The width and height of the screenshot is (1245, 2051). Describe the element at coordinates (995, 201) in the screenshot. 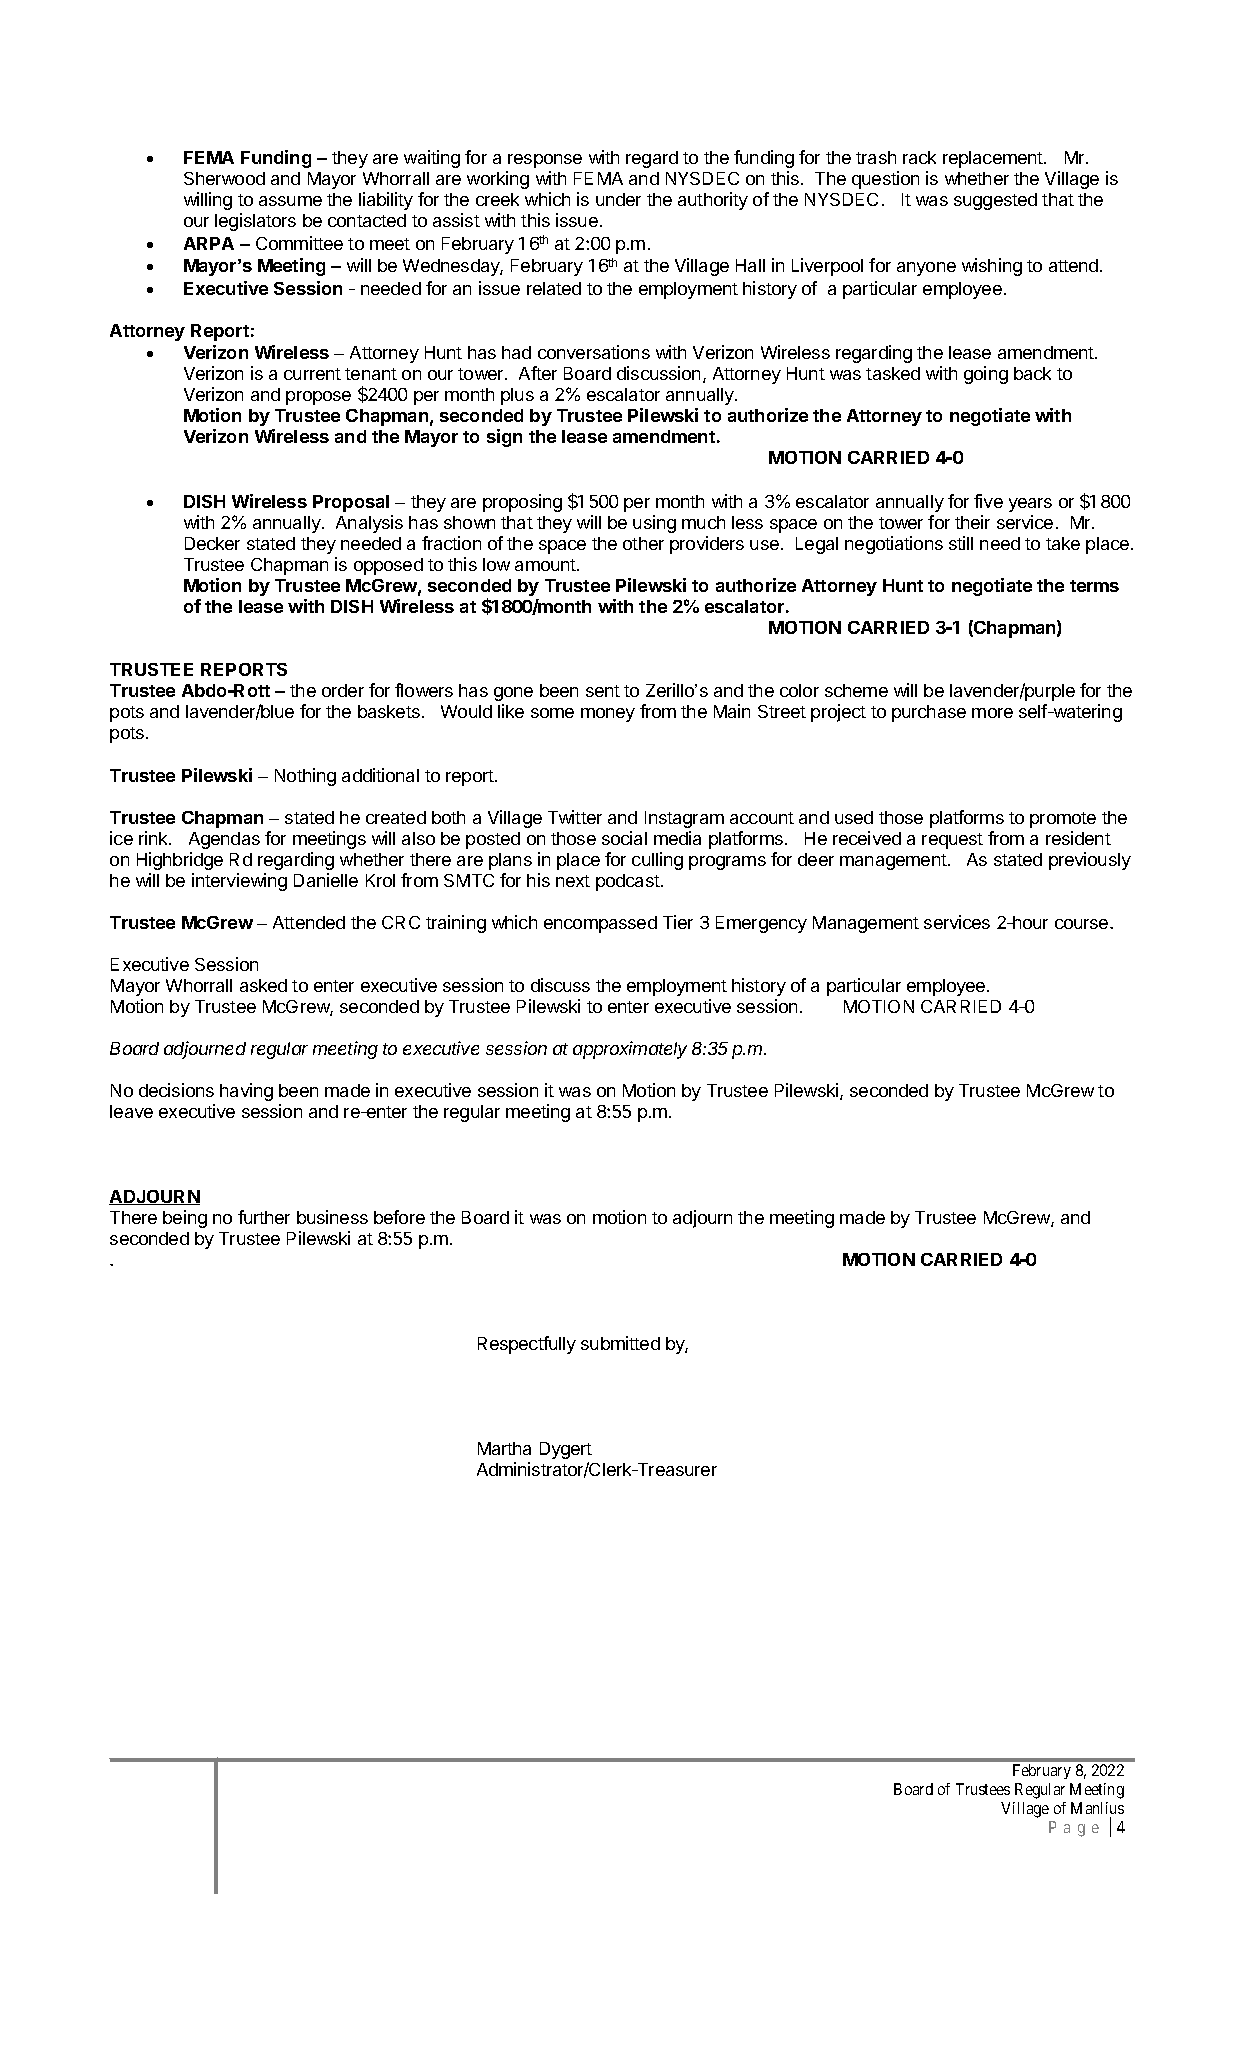

I see `suggested` at that location.
